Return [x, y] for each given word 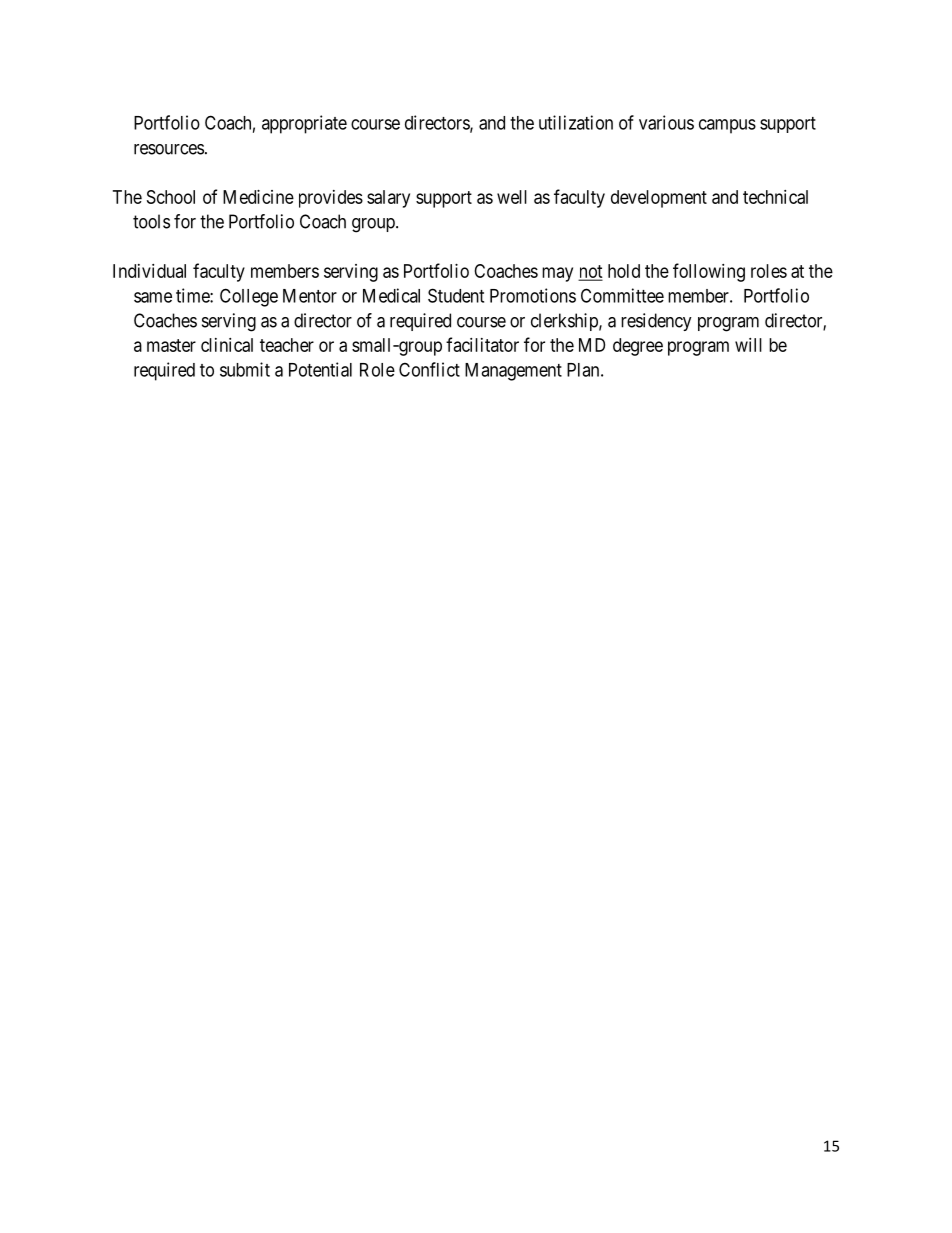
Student [456, 295]
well [512, 197]
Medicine [258, 197]
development [659, 199]
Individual [149, 271]
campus [727, 126]
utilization [576, 122]
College [249, 297]
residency [656, 322]
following [709, 272]
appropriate [304, 124]
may [557, 274]
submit [245, 369]
